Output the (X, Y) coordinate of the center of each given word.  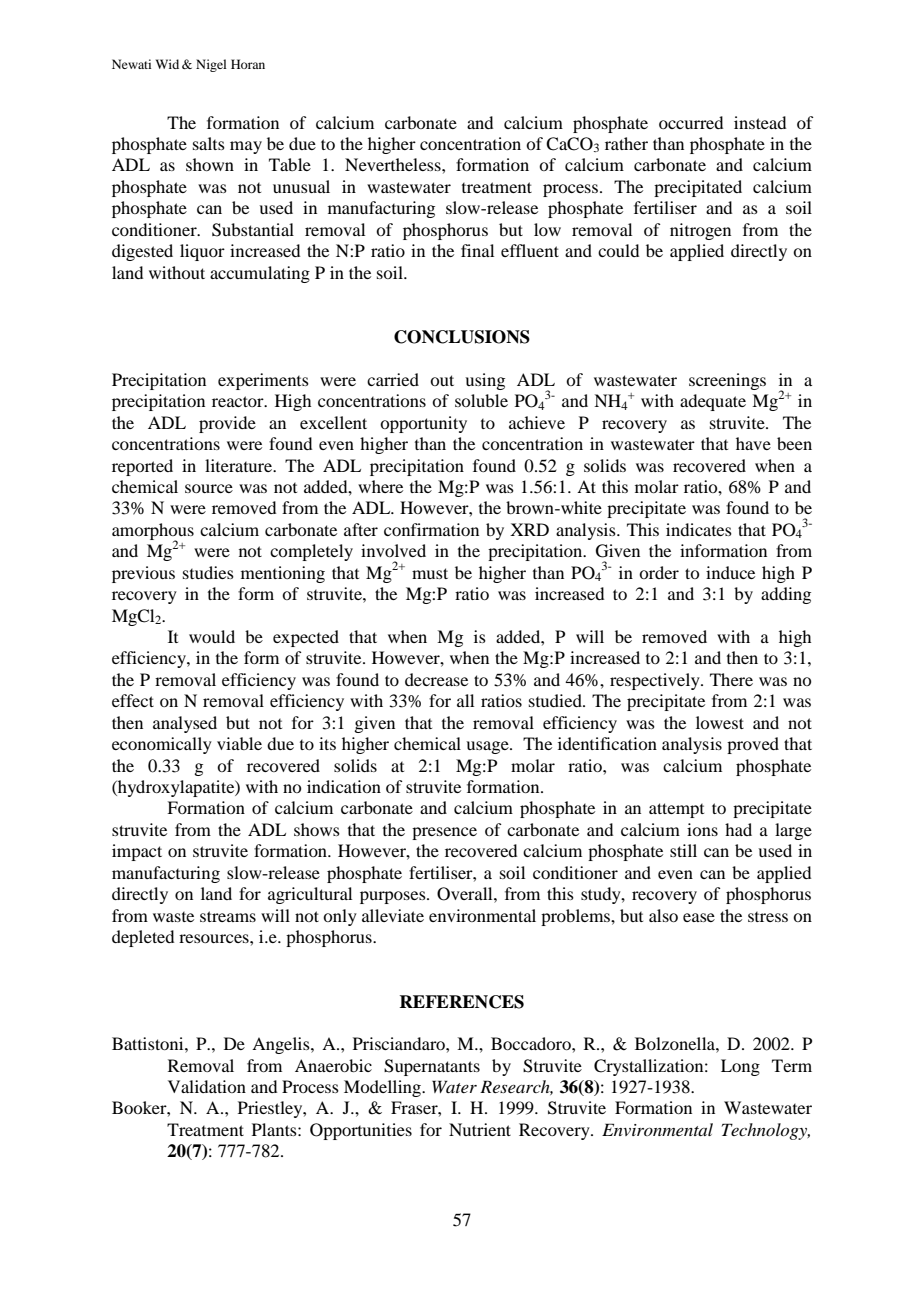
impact (137, 852)
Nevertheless (394, 164)
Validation (207, 1086)
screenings (727, 381)
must (430, 573)
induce (730, 572)
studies (208, 572)
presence (444, 833)
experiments (263, 381)
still (683, 850)
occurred (691, 122)
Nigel (211, 65)
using (485, 381)
